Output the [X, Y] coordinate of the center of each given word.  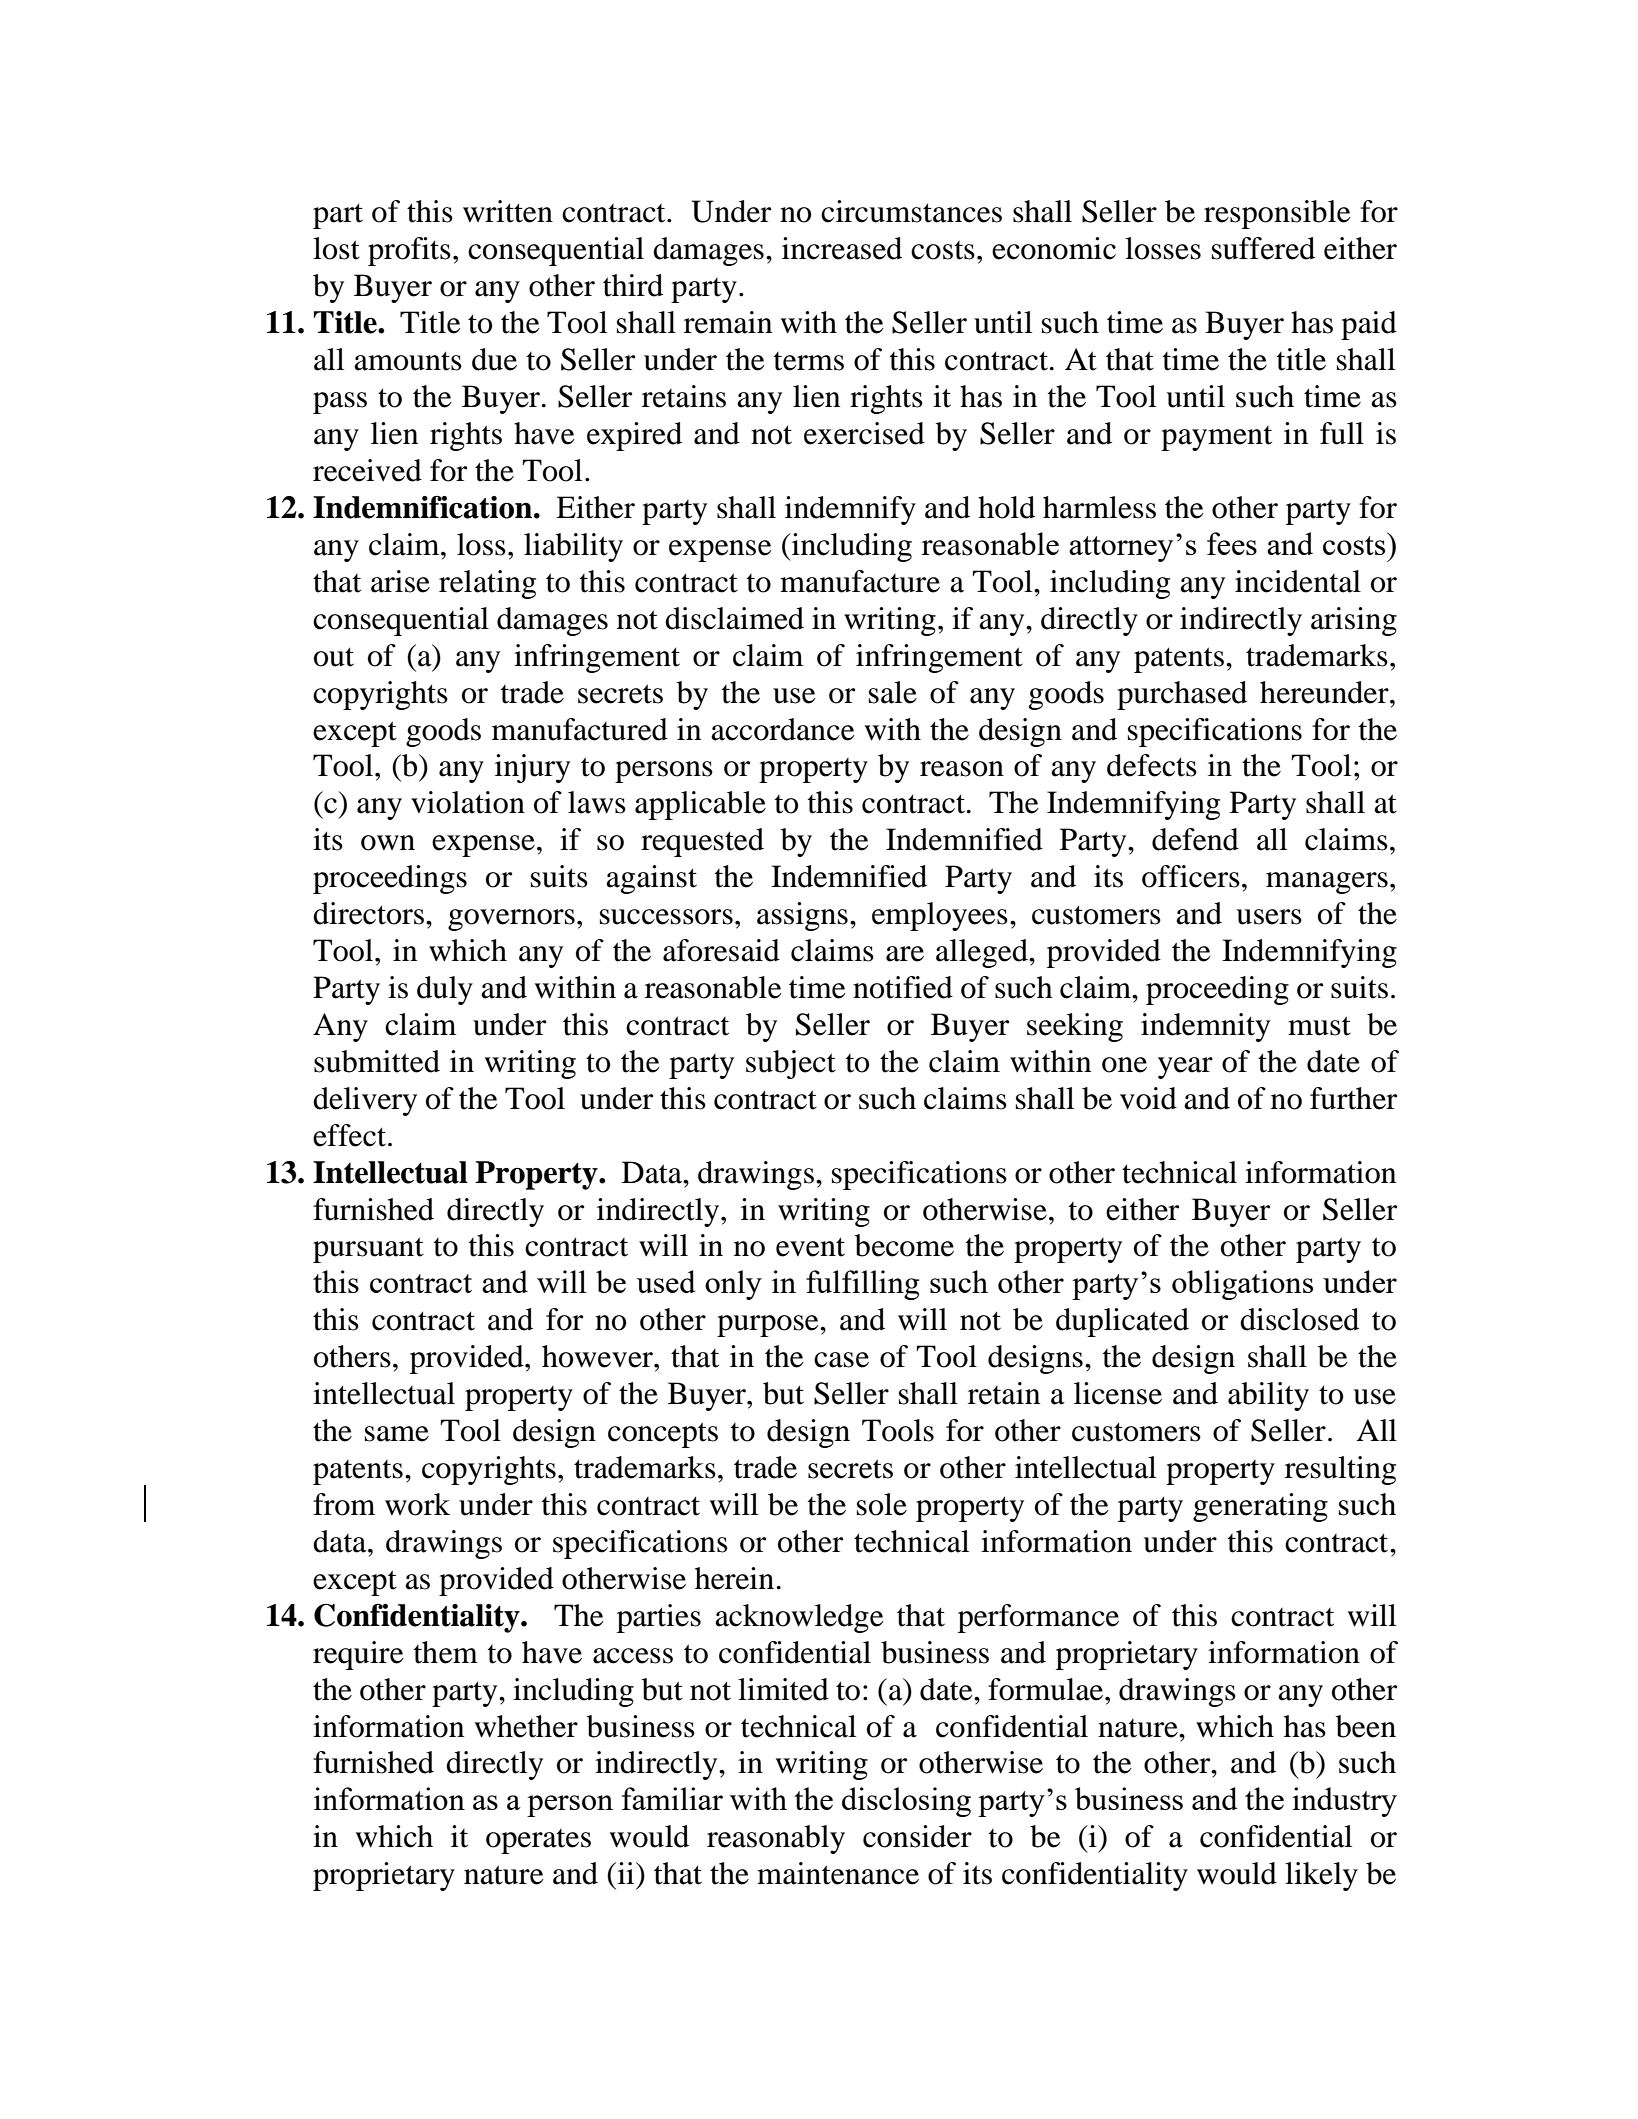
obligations [1242, 1285]
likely [1321, 1876]
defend [1195, 839]
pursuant [368, 1250]
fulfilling [862, 1285]
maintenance [838, 1873]
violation [468, 802]
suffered [1263, 248]
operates [538, 1841]
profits [409, 251]
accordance [783, 729]
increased [842, 248]
